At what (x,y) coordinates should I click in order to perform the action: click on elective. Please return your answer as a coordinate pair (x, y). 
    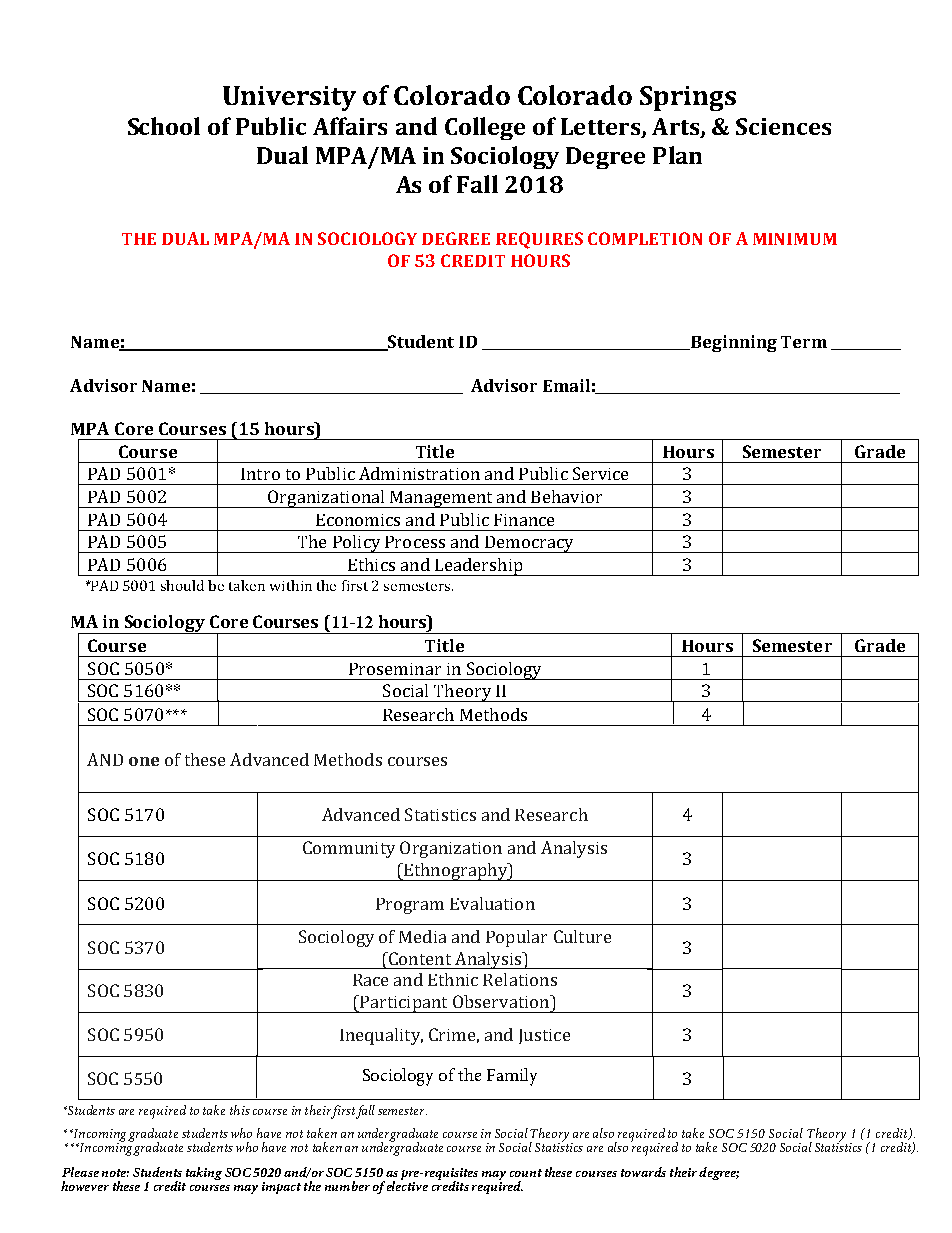
    Looking at the image, I should click on (407, 1185).
